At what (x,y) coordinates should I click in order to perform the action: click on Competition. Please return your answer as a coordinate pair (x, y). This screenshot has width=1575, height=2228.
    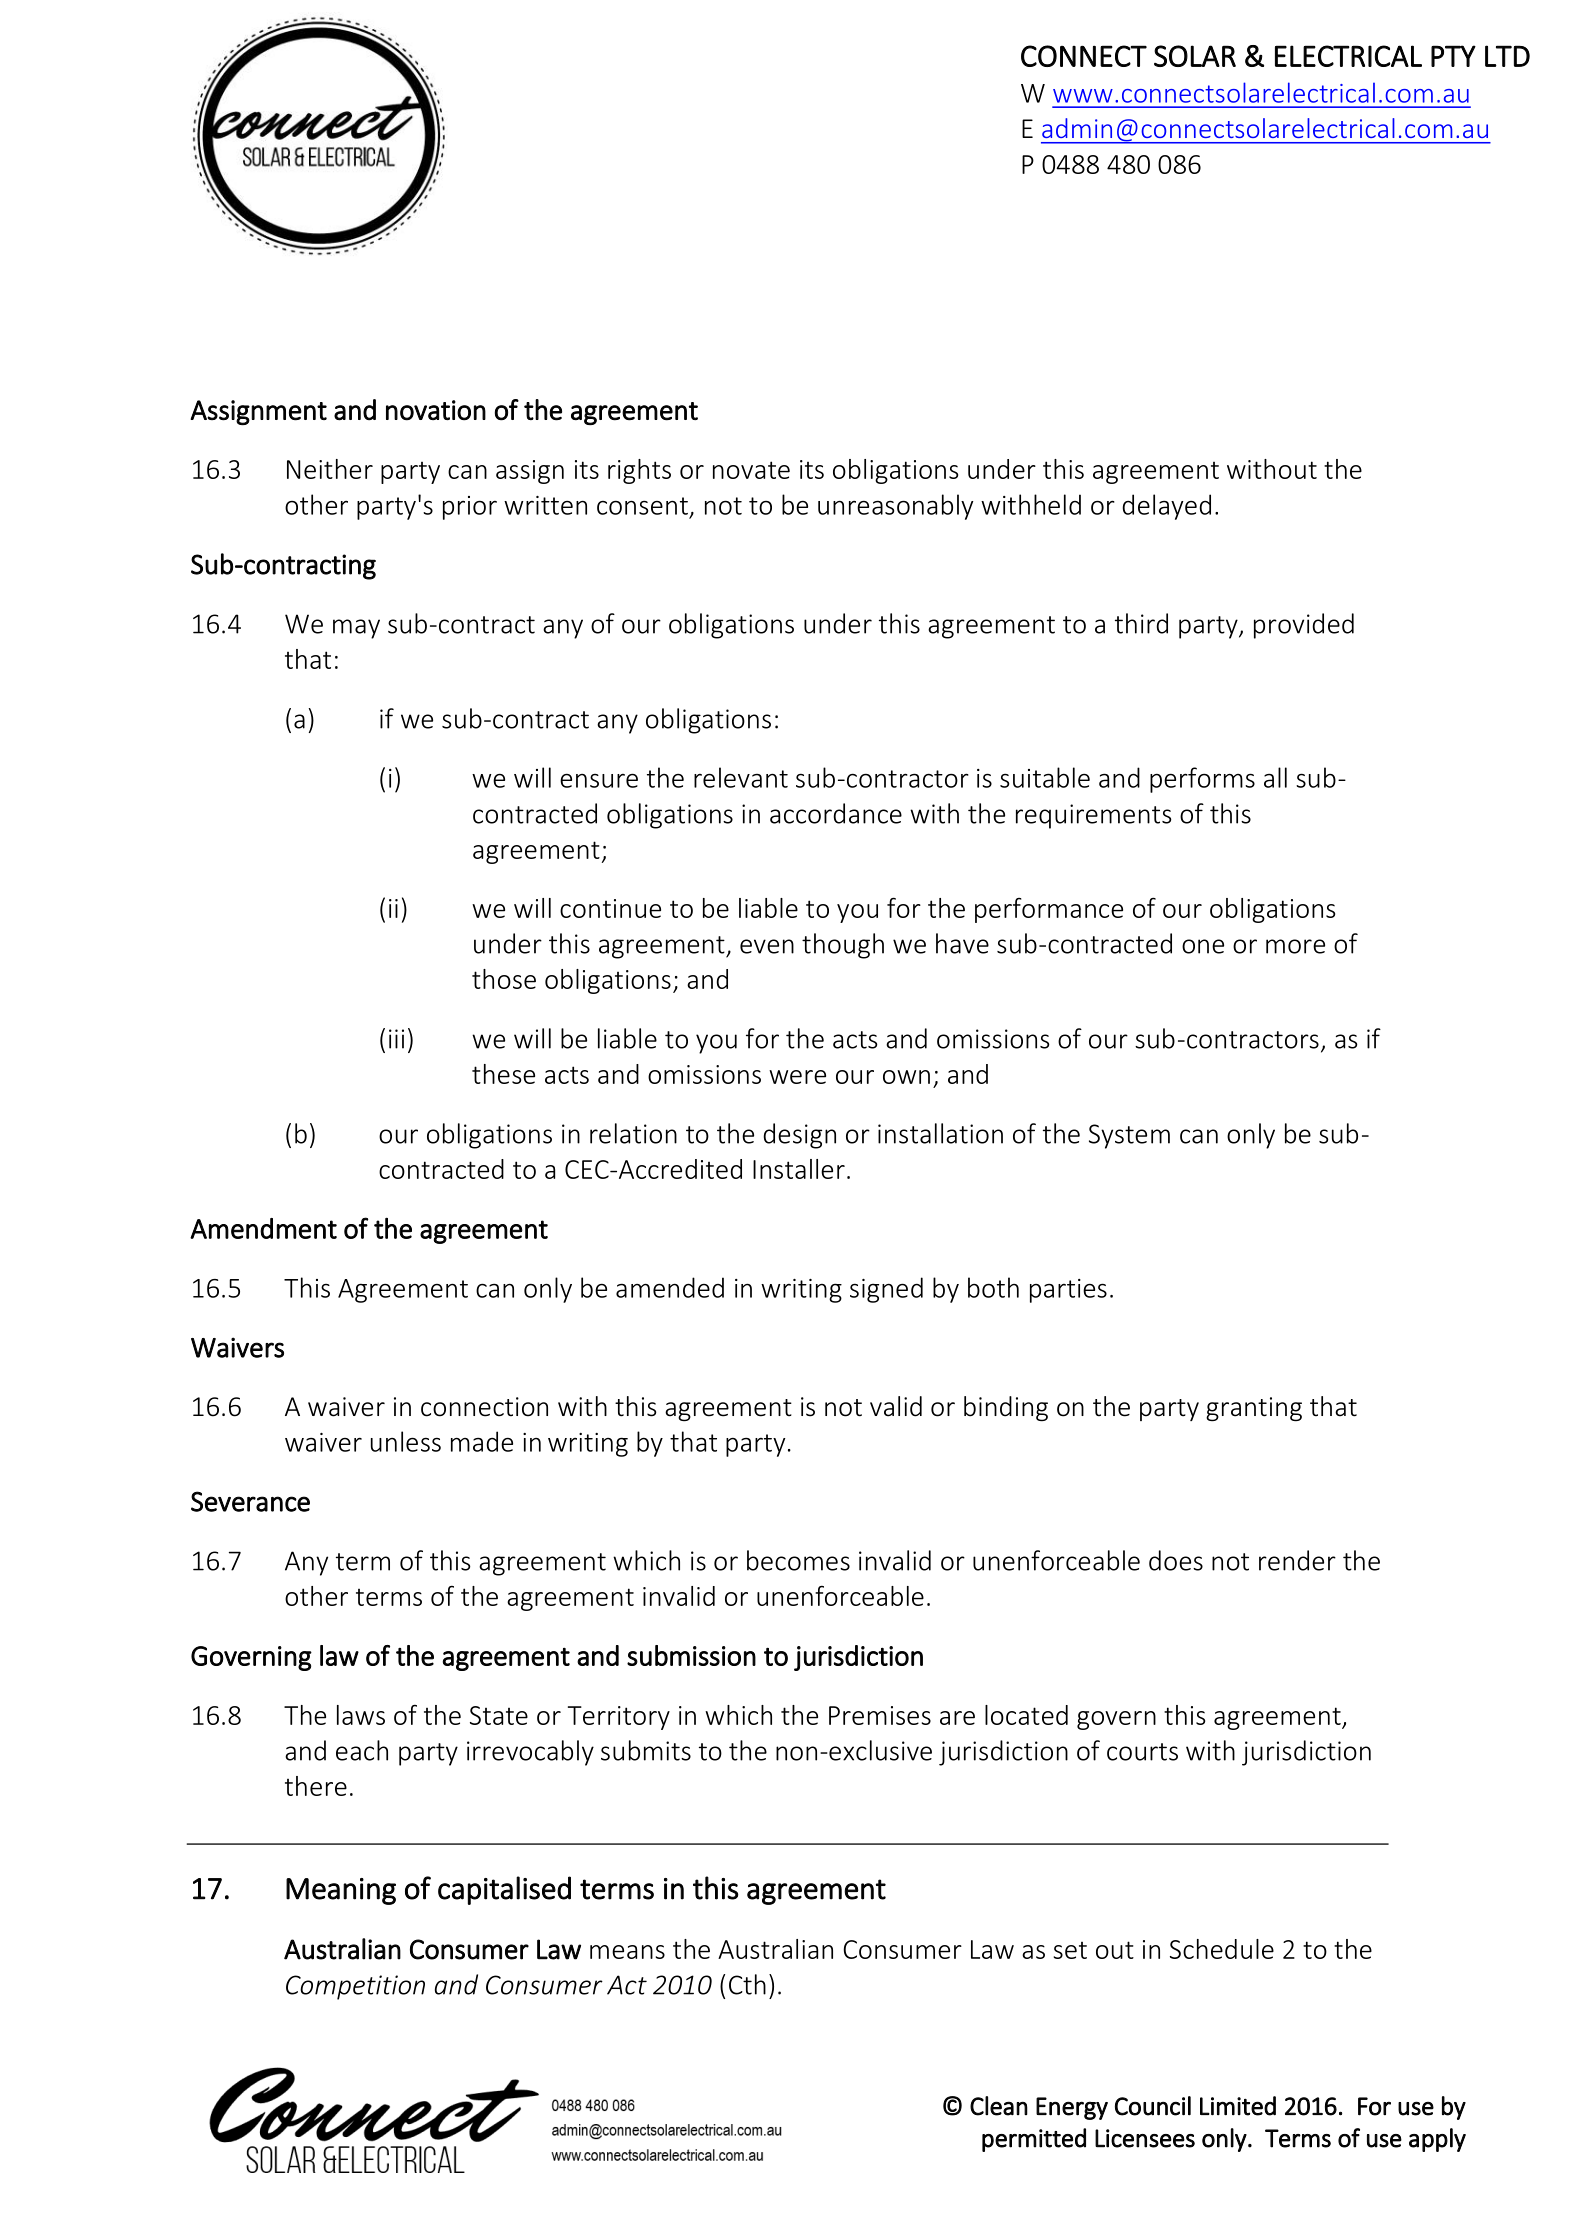
    Looking at the image, I should click on (355, 1987).
